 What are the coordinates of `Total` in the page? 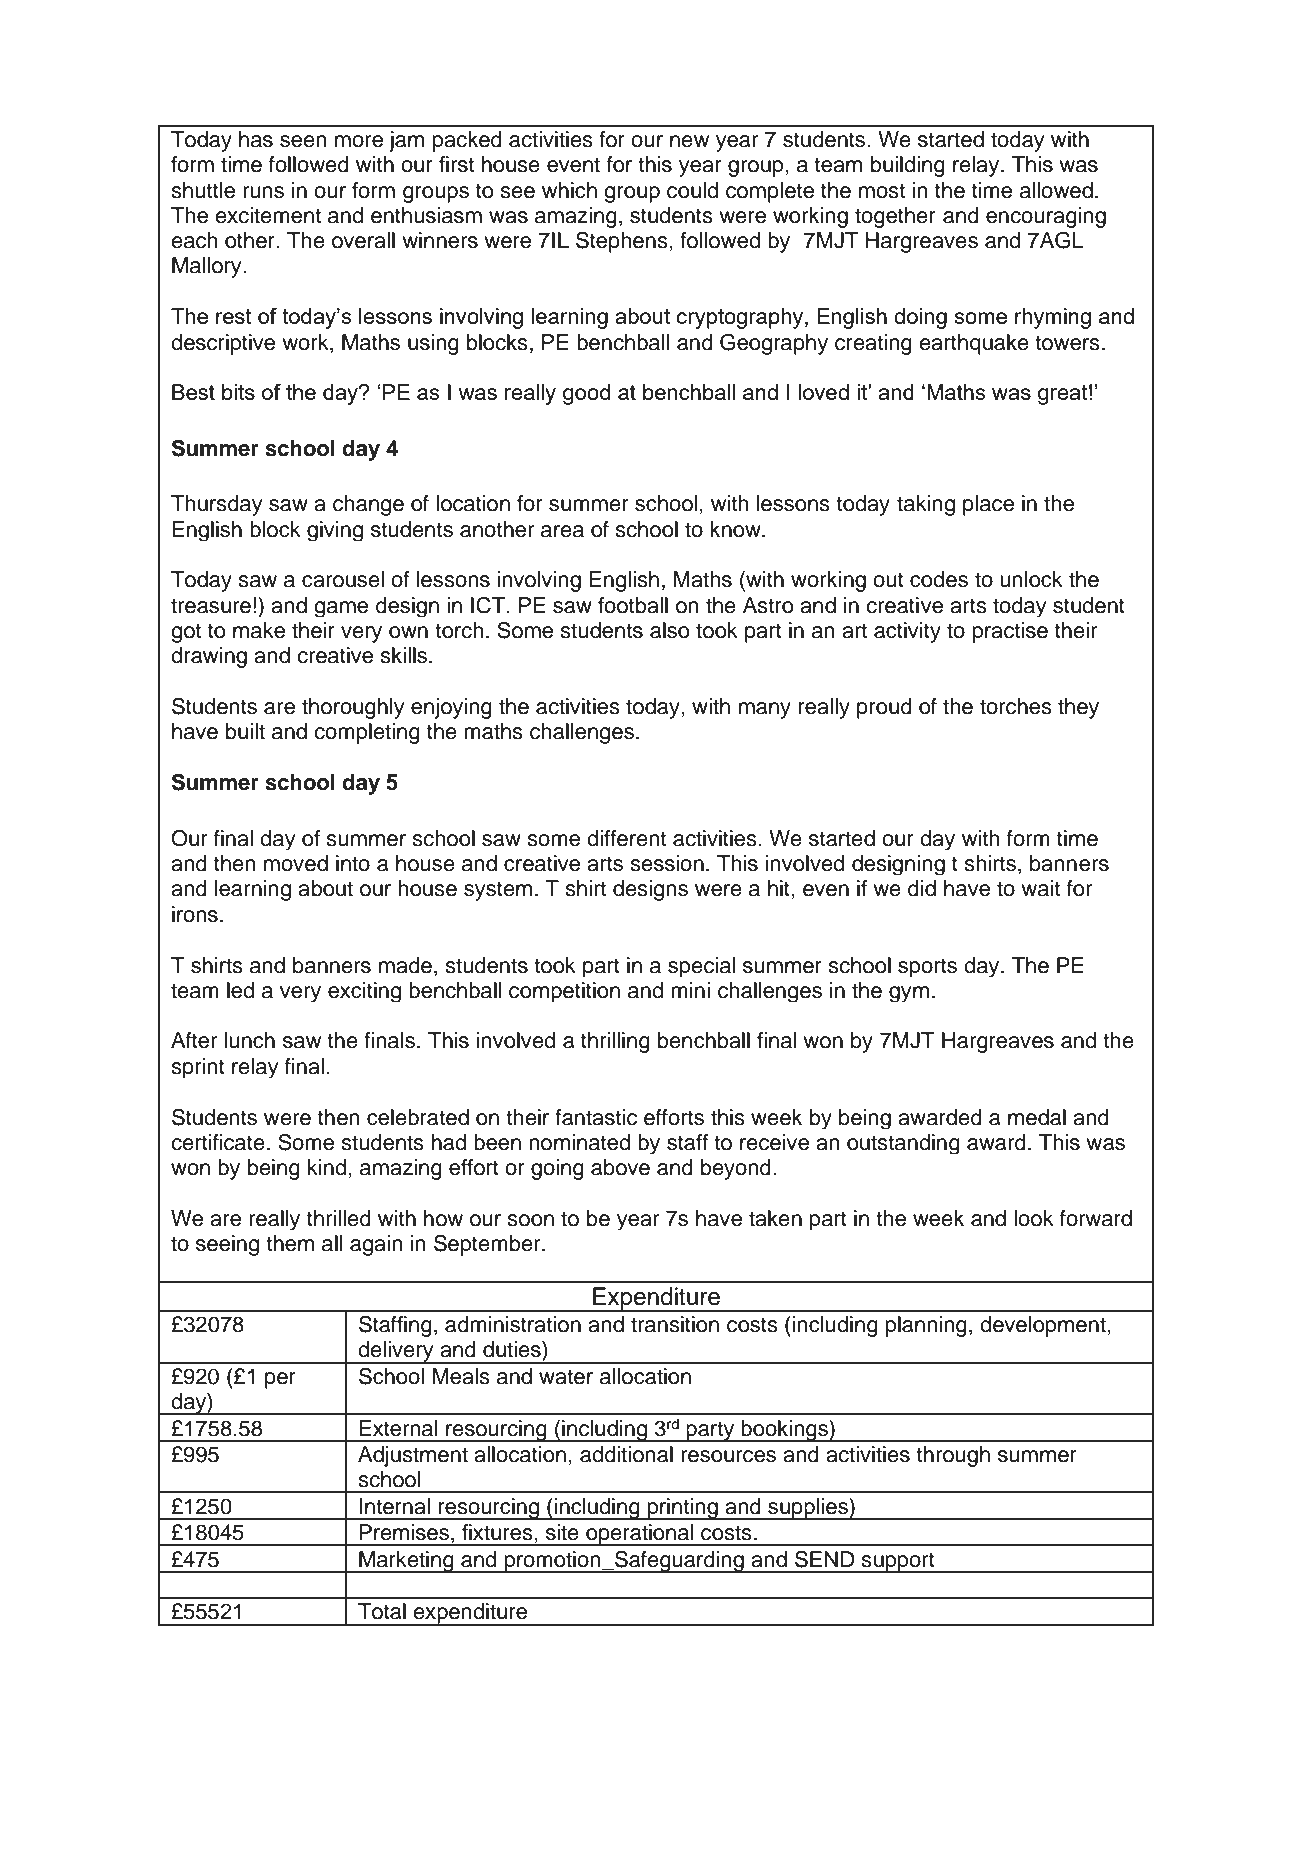 It's located at (382, 1611).
